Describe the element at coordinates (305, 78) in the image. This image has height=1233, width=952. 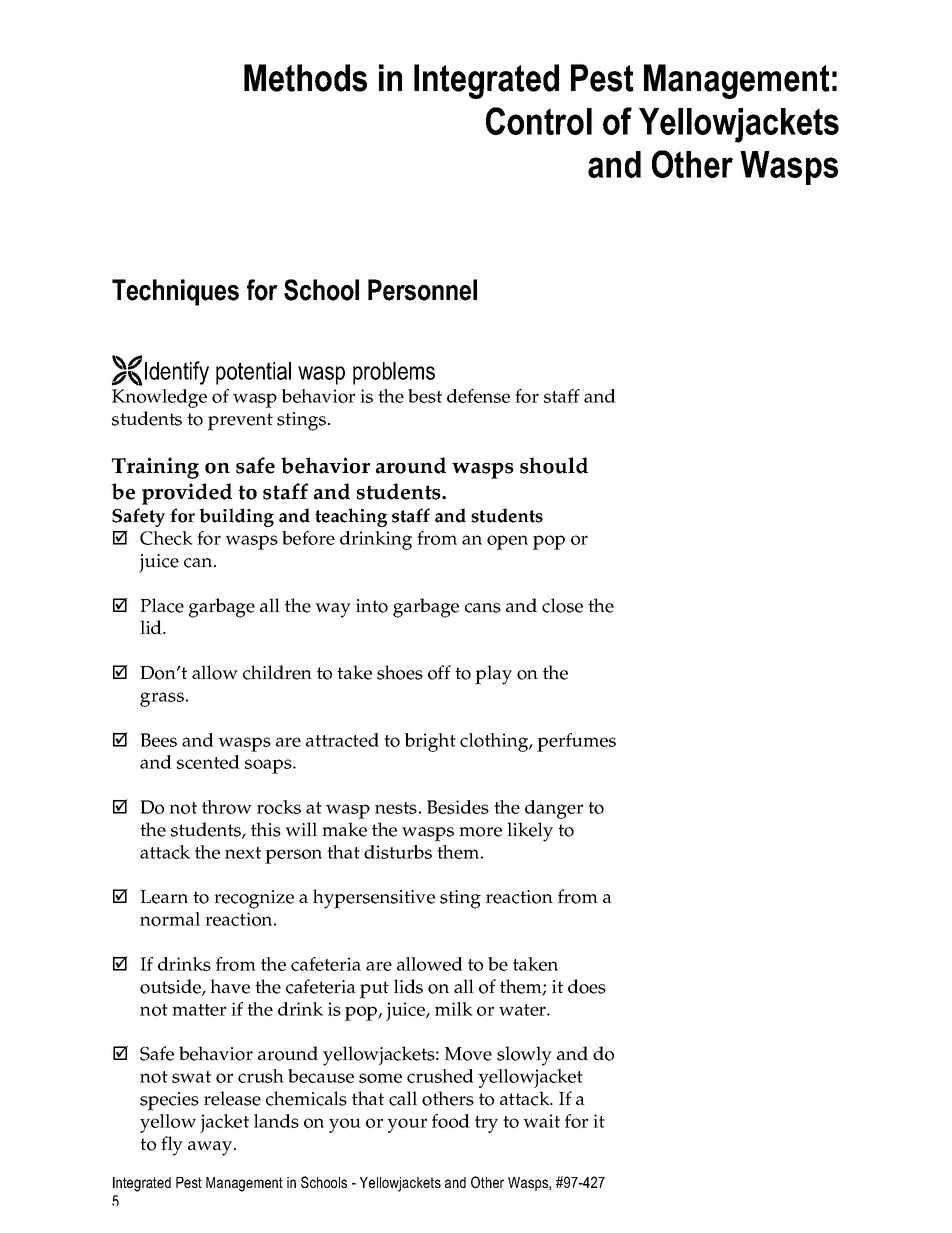
I see `Methods` at that location.
